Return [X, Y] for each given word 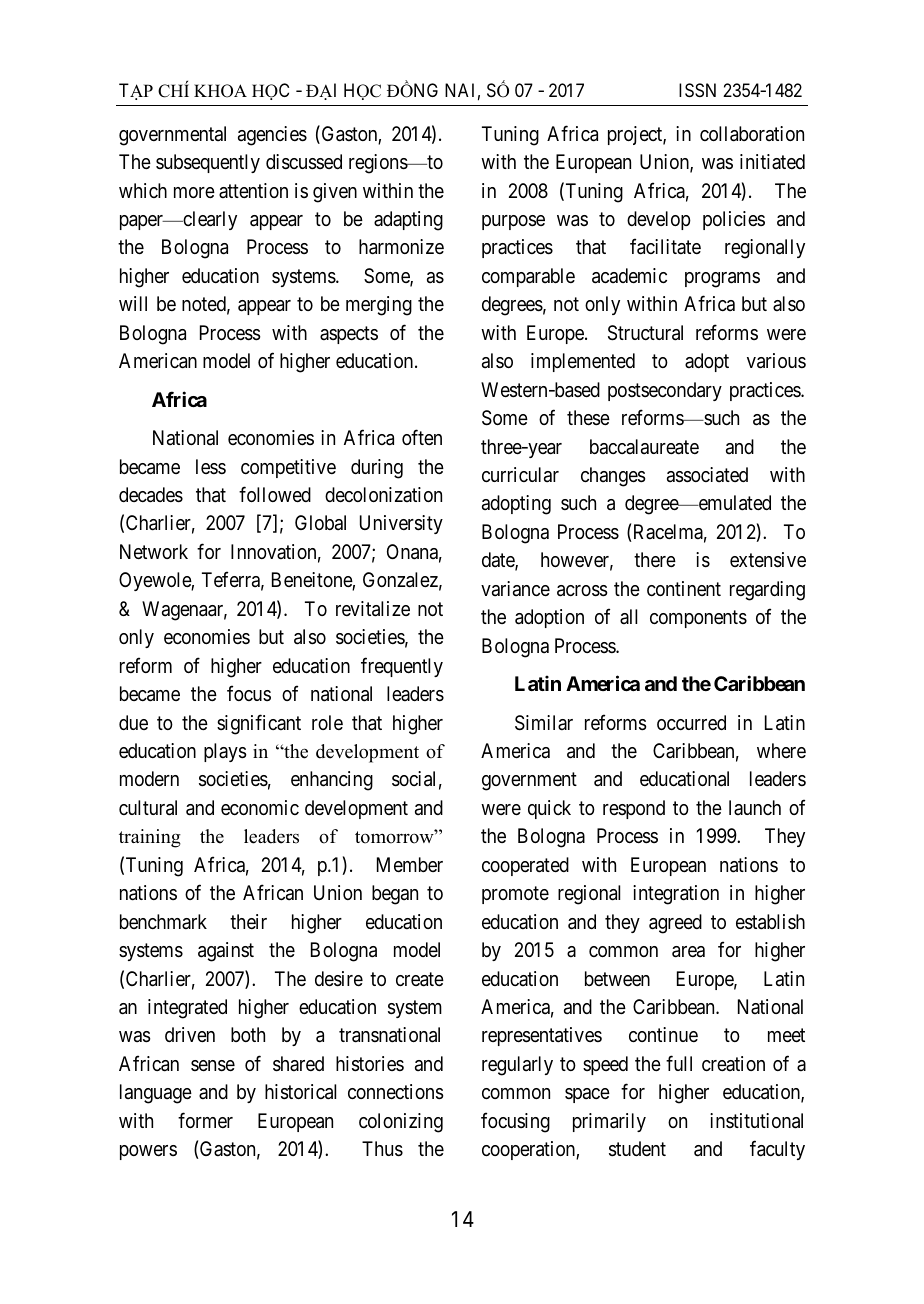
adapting [408, 221]
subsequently [208, 163]
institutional [756, 1121]
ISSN [697, 90]
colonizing [401, 1123]
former [205, 1120]
